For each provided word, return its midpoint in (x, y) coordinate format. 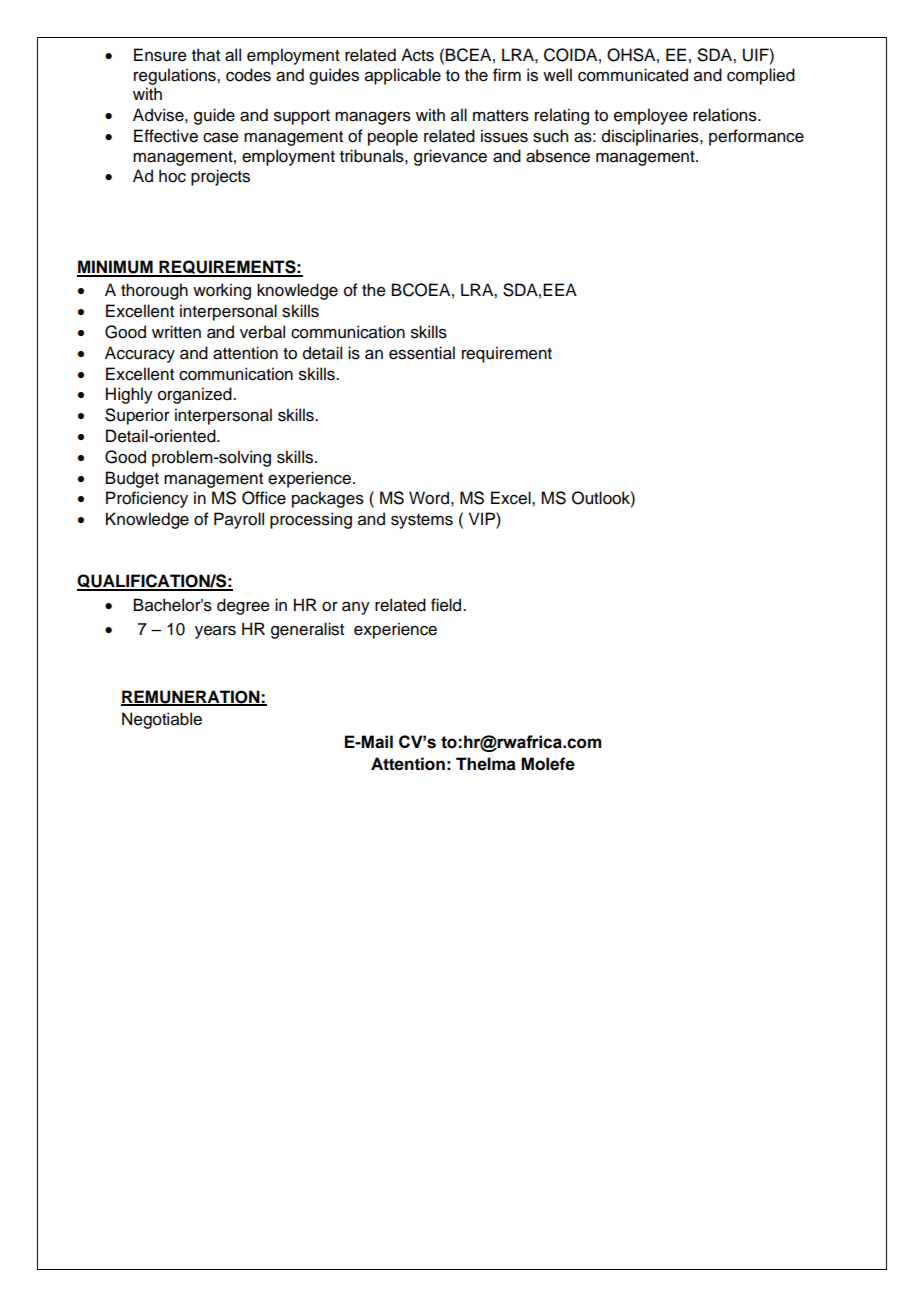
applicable (403, 76)
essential (422, 353)
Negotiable (162, 720)
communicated (633, 75)
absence (558, 156)
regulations (176, 76)
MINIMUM (116, 268)
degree (243, 606)
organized (196, 395)
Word (429, 498)
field (447, 605)
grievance (450, 157)
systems (422, 521)
